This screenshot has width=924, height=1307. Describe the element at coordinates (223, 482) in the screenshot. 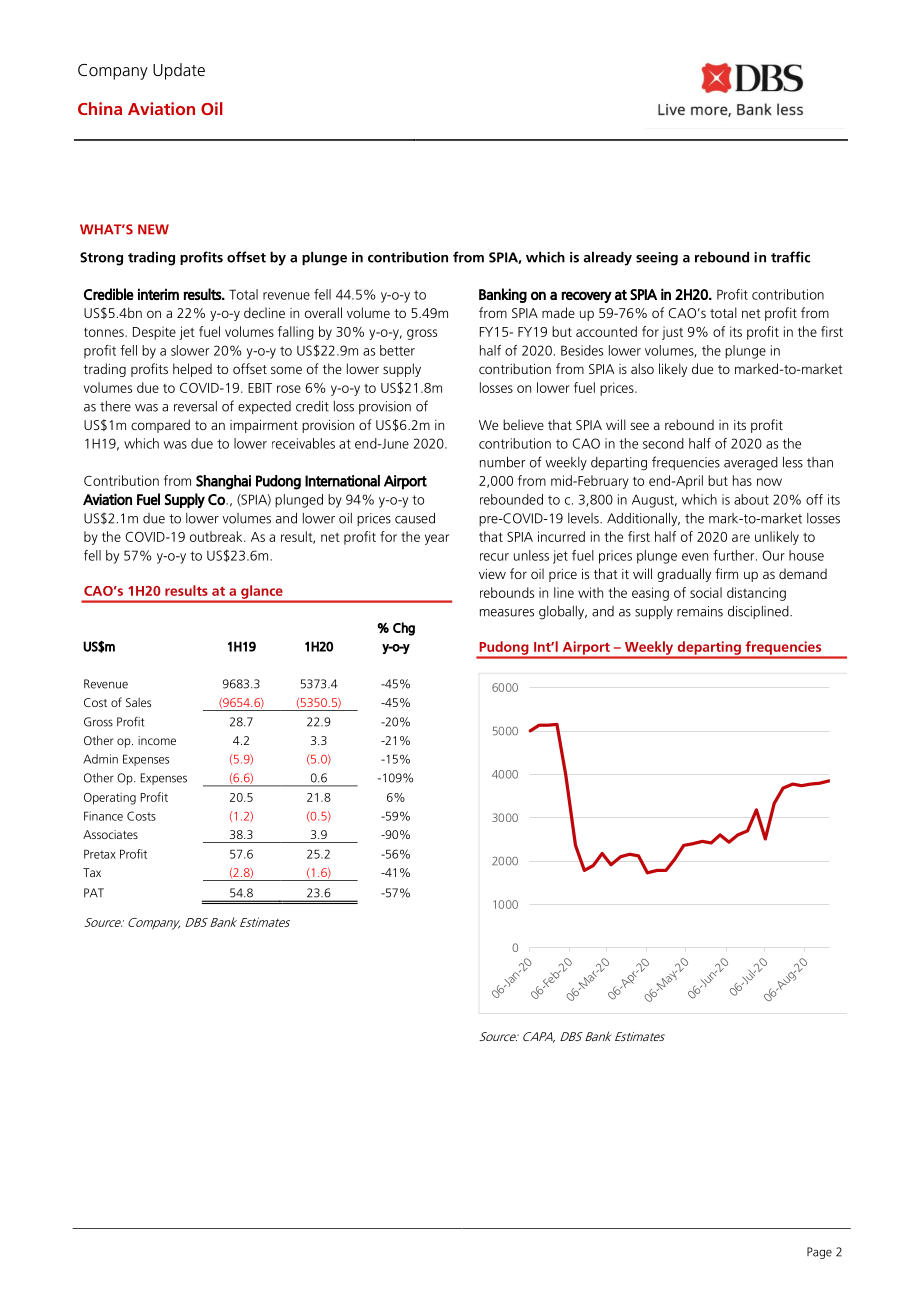

I see `Shanghai` at that location.
